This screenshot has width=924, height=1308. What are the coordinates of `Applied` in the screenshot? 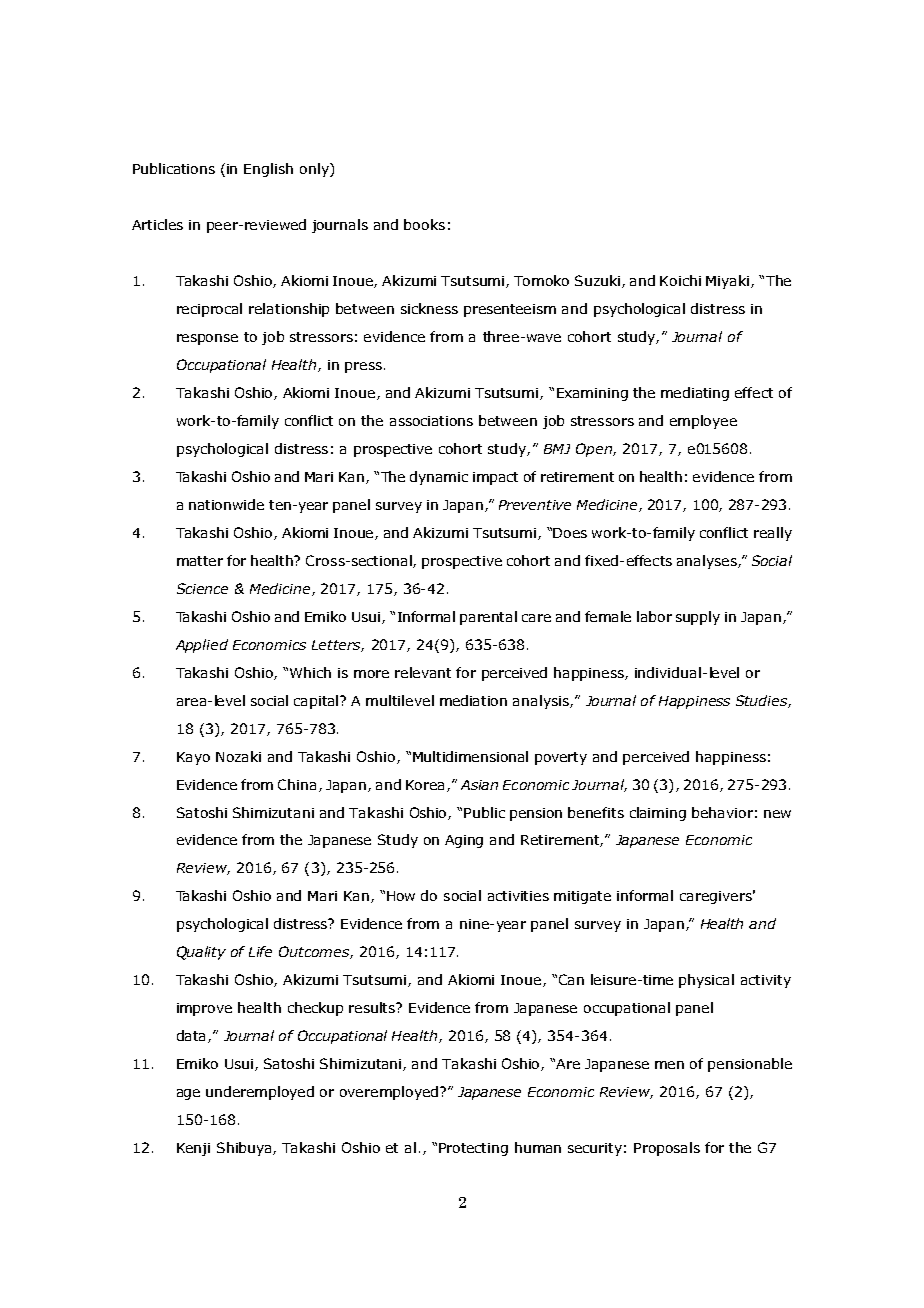 It's located at (202, 646).
